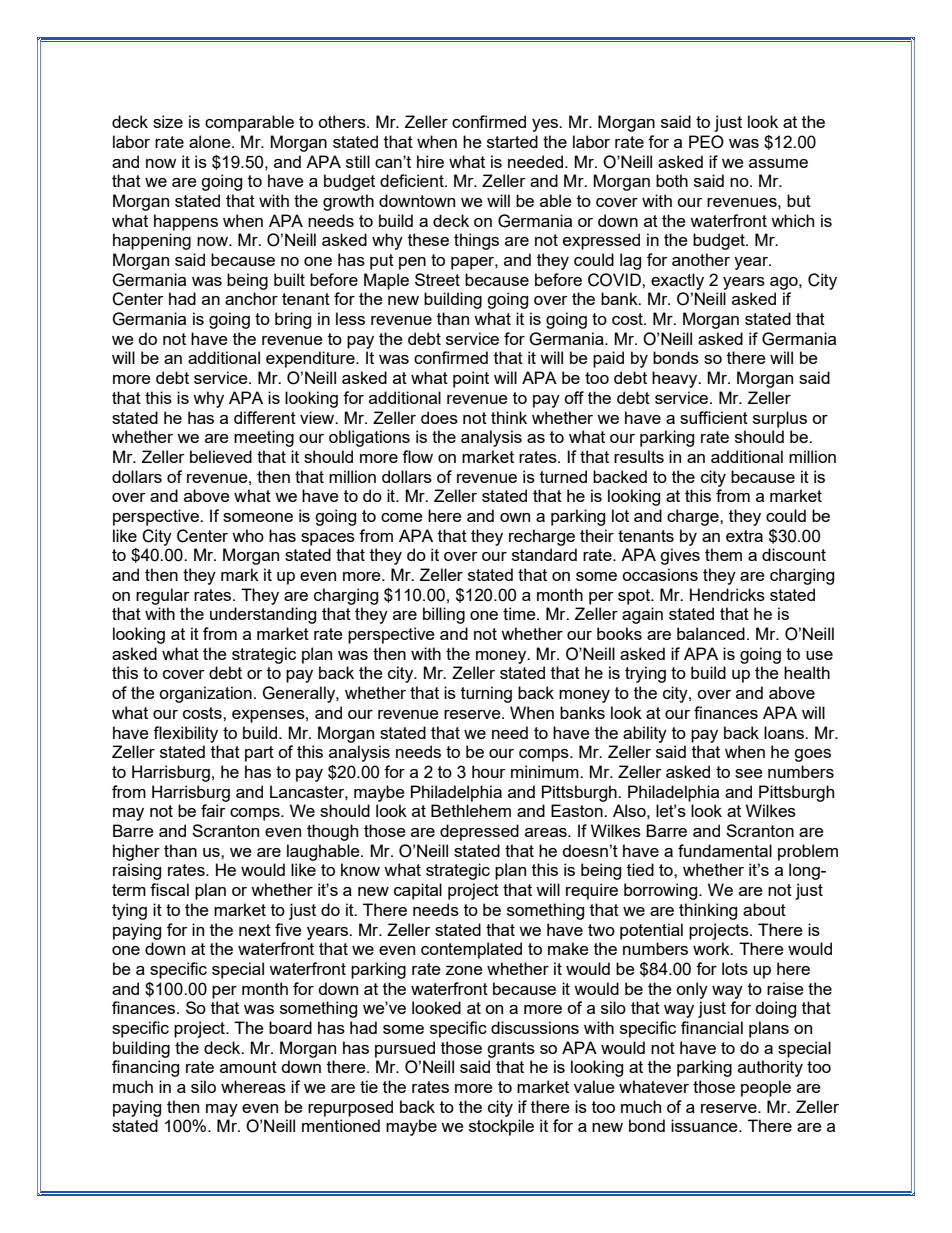 The height and width of the page is (1233, 952). What do you see at coordinates (248, 1067) in the page?
I see `amount` at bounding box center [248, 1067].
